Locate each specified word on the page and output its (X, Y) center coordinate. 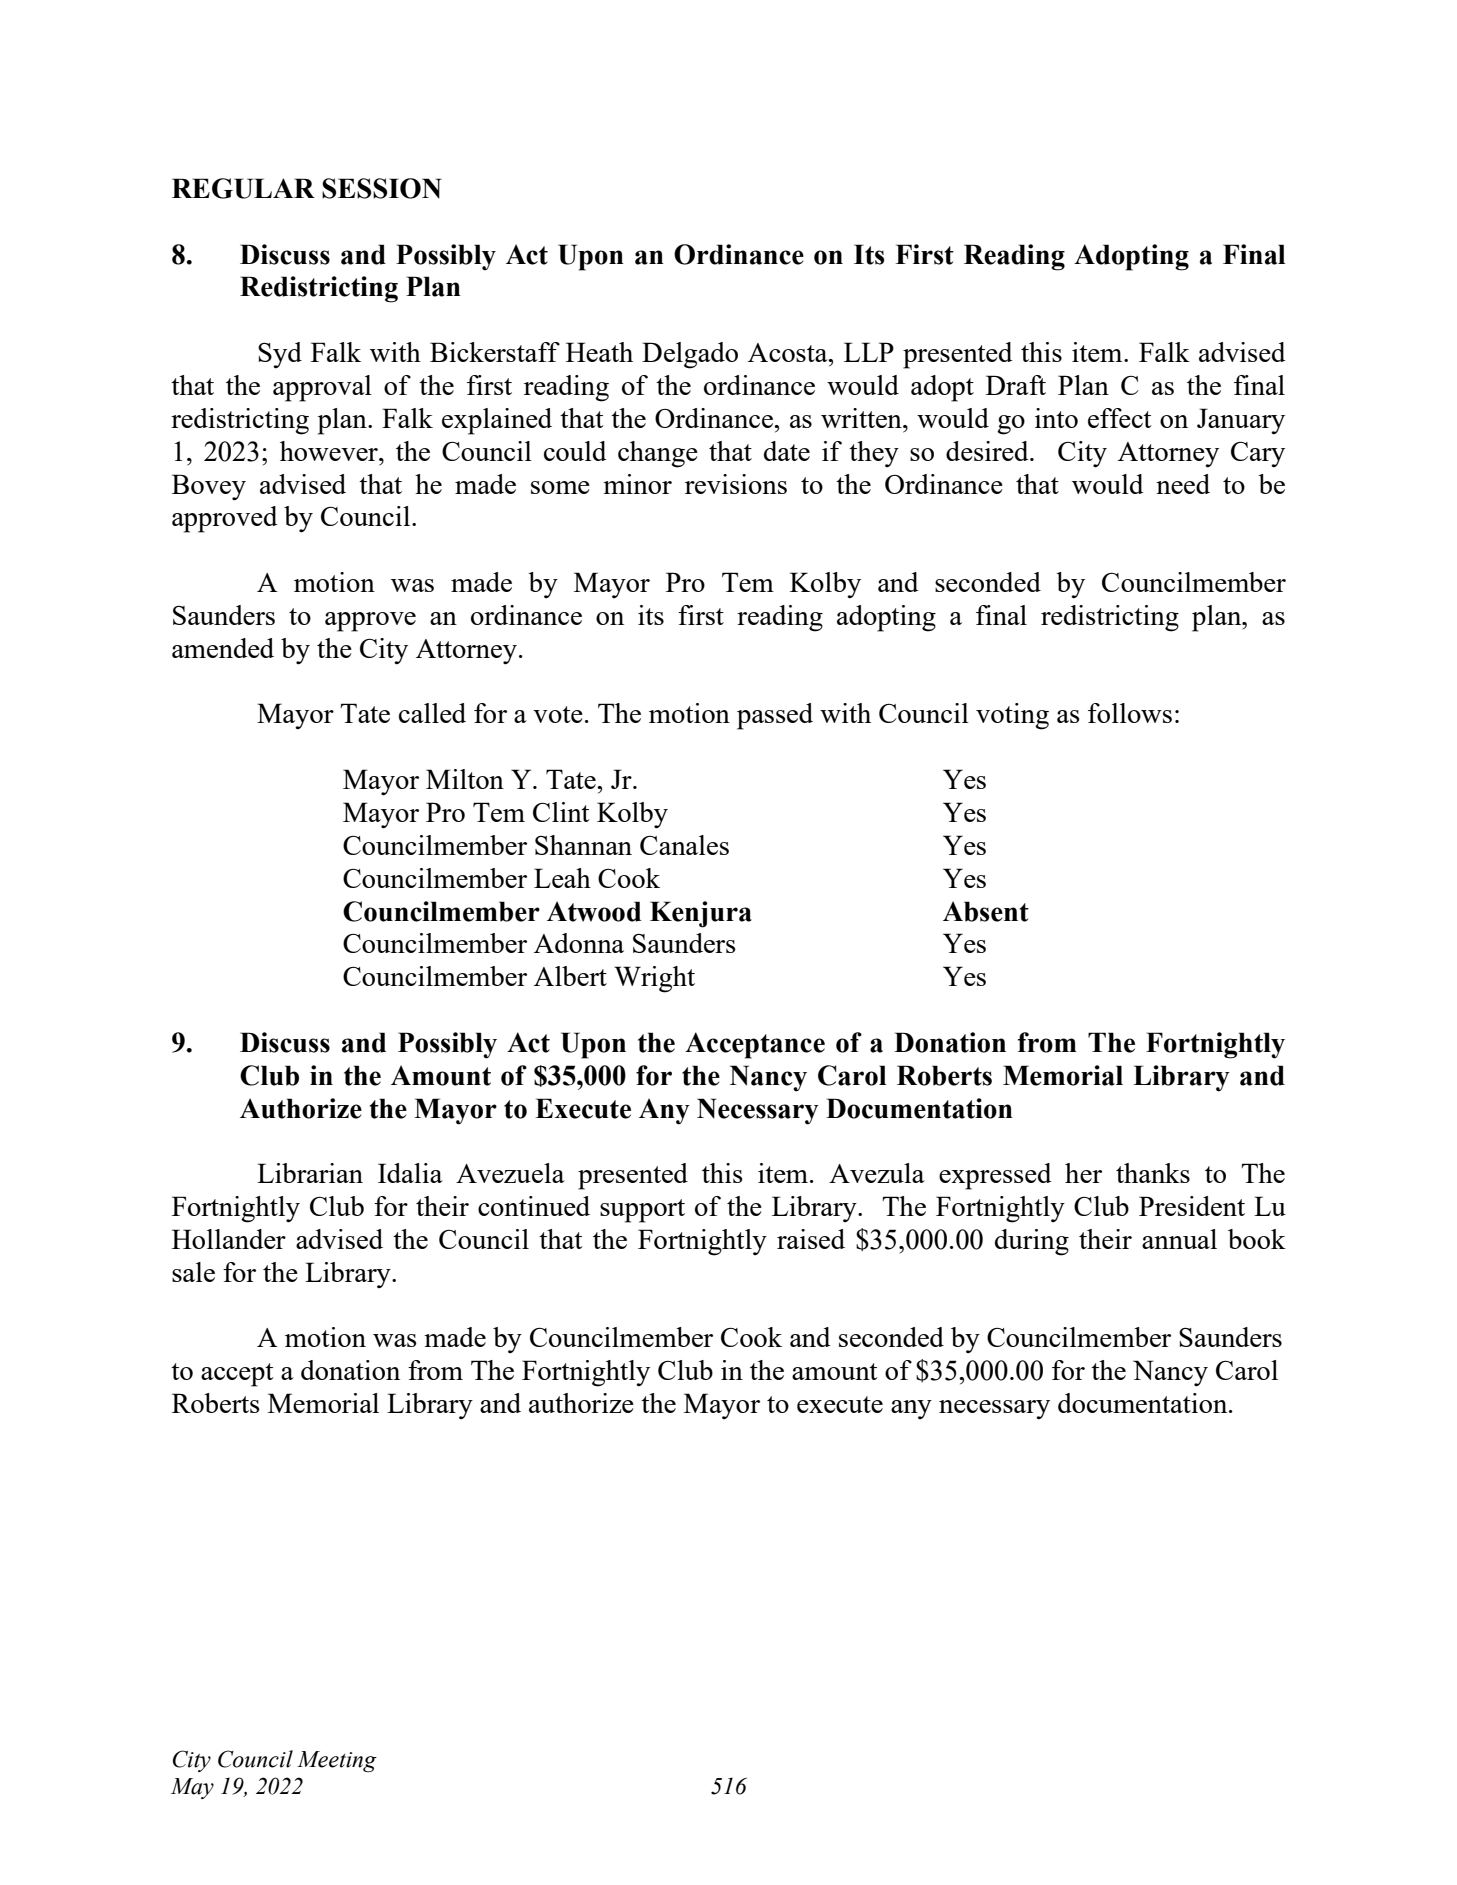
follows (1130, 713)
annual (1179, 1239)
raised (811, 1239)
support (642, 1211)
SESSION (382, 188)
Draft (1016, 385)
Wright (654, 979)
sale (193, 1272)
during (1032, 1242)
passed (775, 716)
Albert (570, 976)
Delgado (690, 355)
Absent (986, 911)
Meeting (337, 1761)
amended (223, 648)
